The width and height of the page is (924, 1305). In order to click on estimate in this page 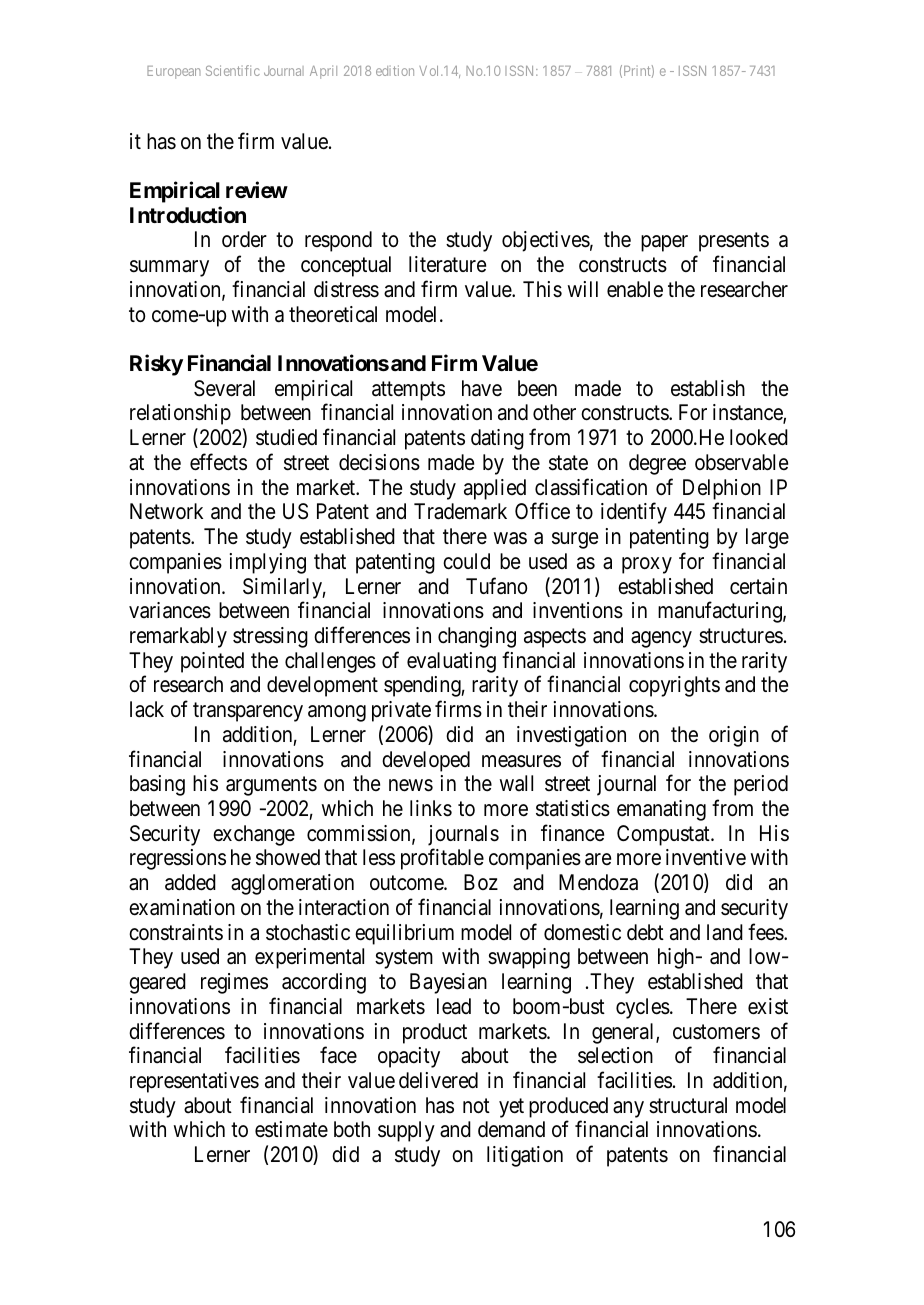, I will do `click(291, 1129)`.
